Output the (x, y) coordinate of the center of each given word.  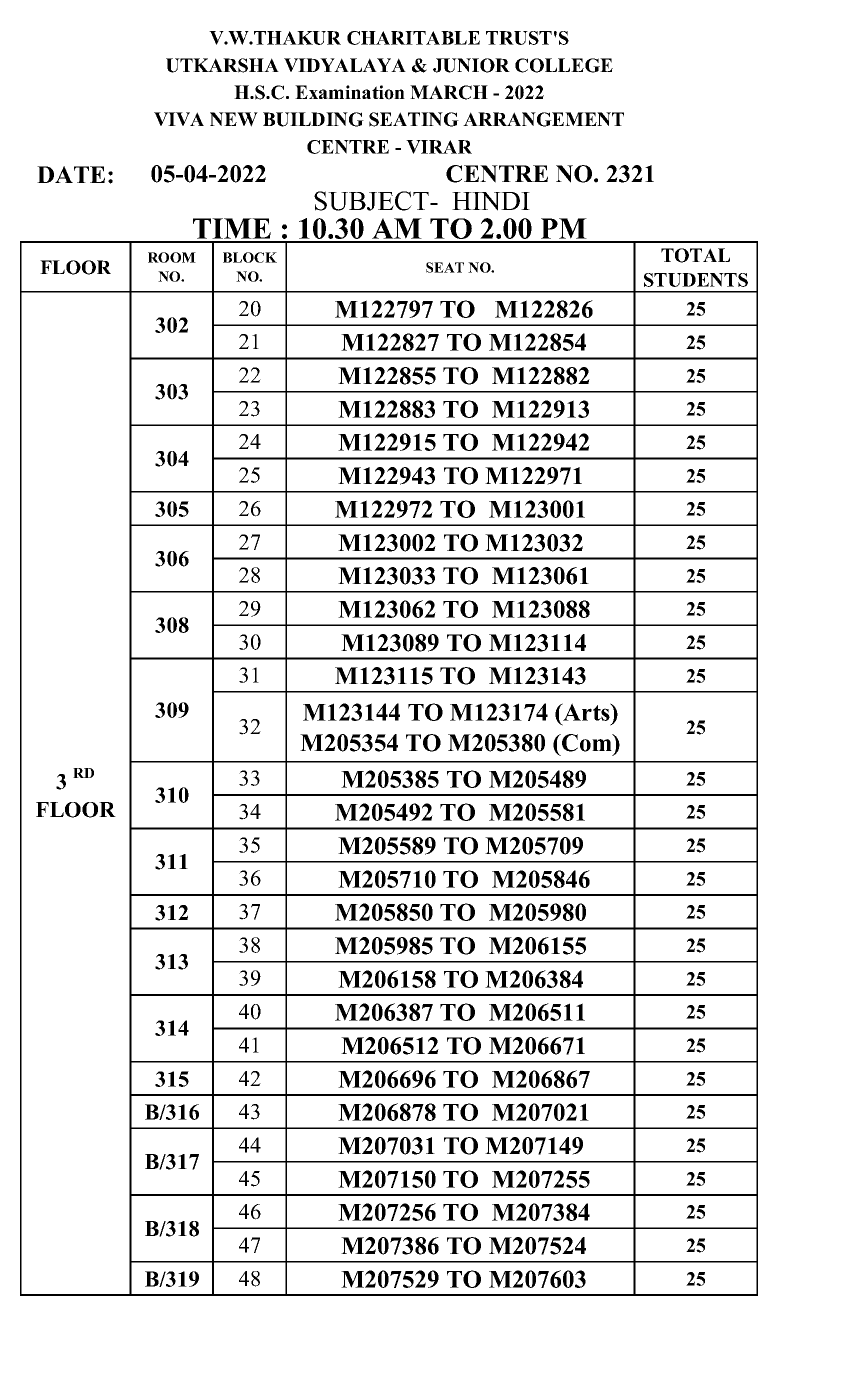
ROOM (172, 257)
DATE (71, 174)
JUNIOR (471, 65)
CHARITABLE (413, 38)
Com (587, 743)
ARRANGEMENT (543, 119)
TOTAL (695, 255)
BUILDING (313, 119)
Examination (350, 92)
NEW (234, 119)
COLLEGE (564, 65)
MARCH (449, 92)
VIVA (179, 119)
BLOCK (250, 257)
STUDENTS (696, 280)
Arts (586, 712)
